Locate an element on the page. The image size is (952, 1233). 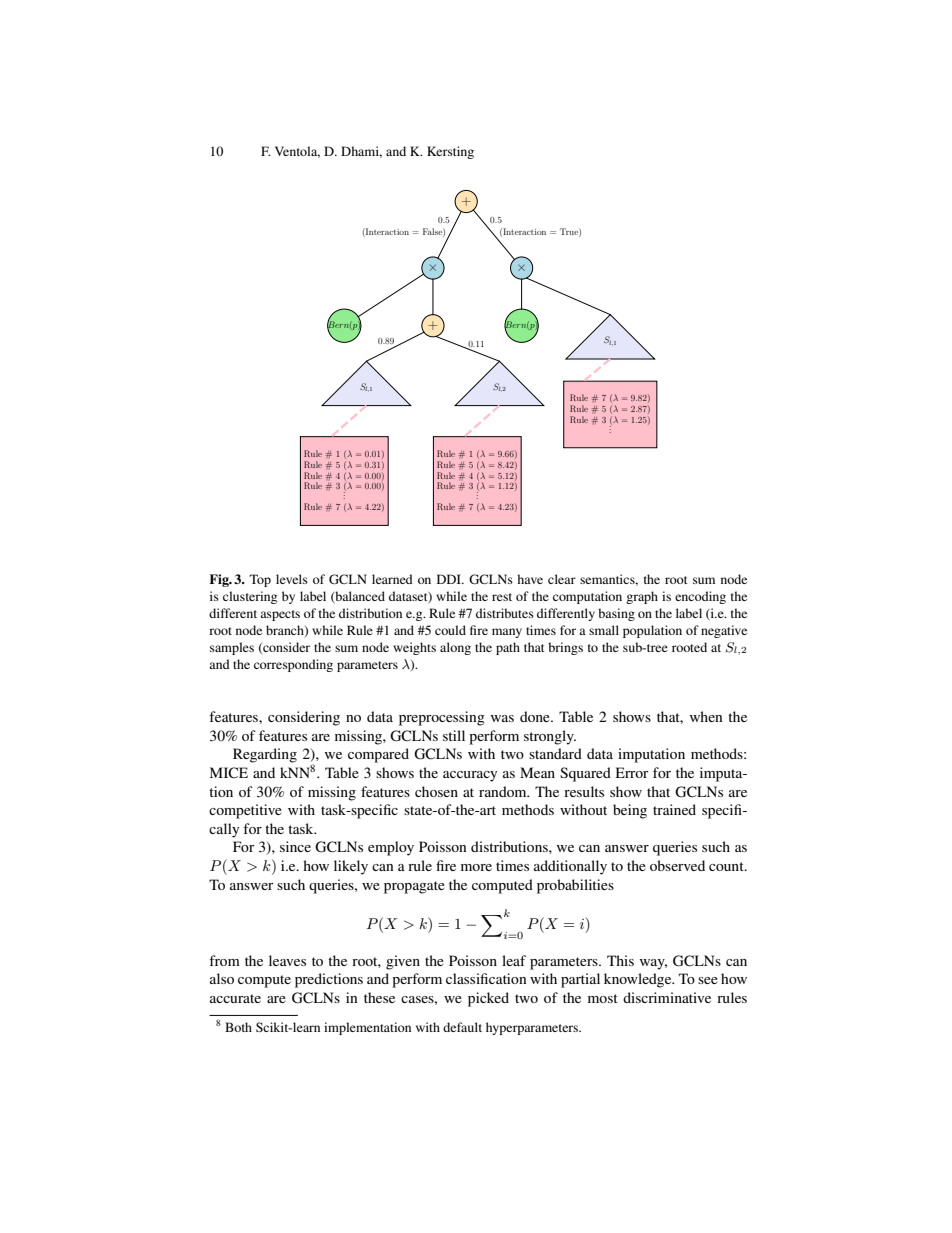
likely is located at coordinates (351, 867).
